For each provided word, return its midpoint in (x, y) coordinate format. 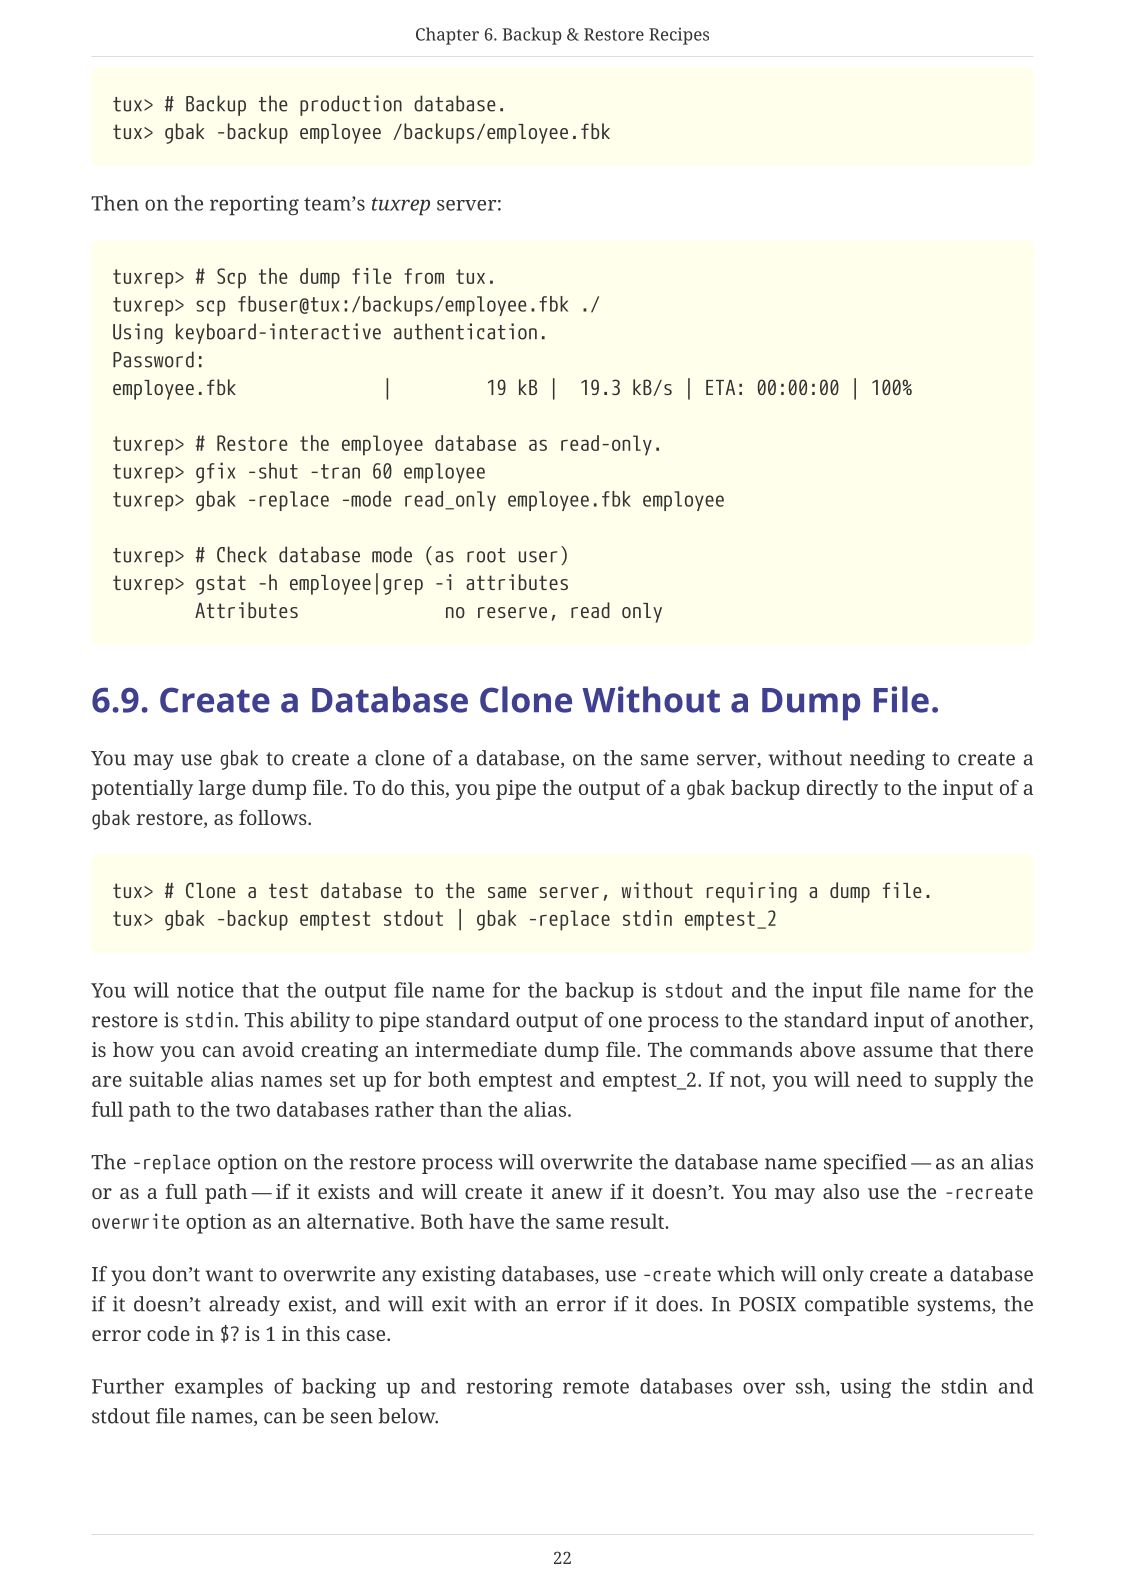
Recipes (679, 36)
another (993, 1021)
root (486, 555)
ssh (811, 1387)
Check (242, 554)
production (351, 105)
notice (205, 990)
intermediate (476, 1049)
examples (219, 1388)
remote (596, 1387)
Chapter (447, 36)
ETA (720, 387)
